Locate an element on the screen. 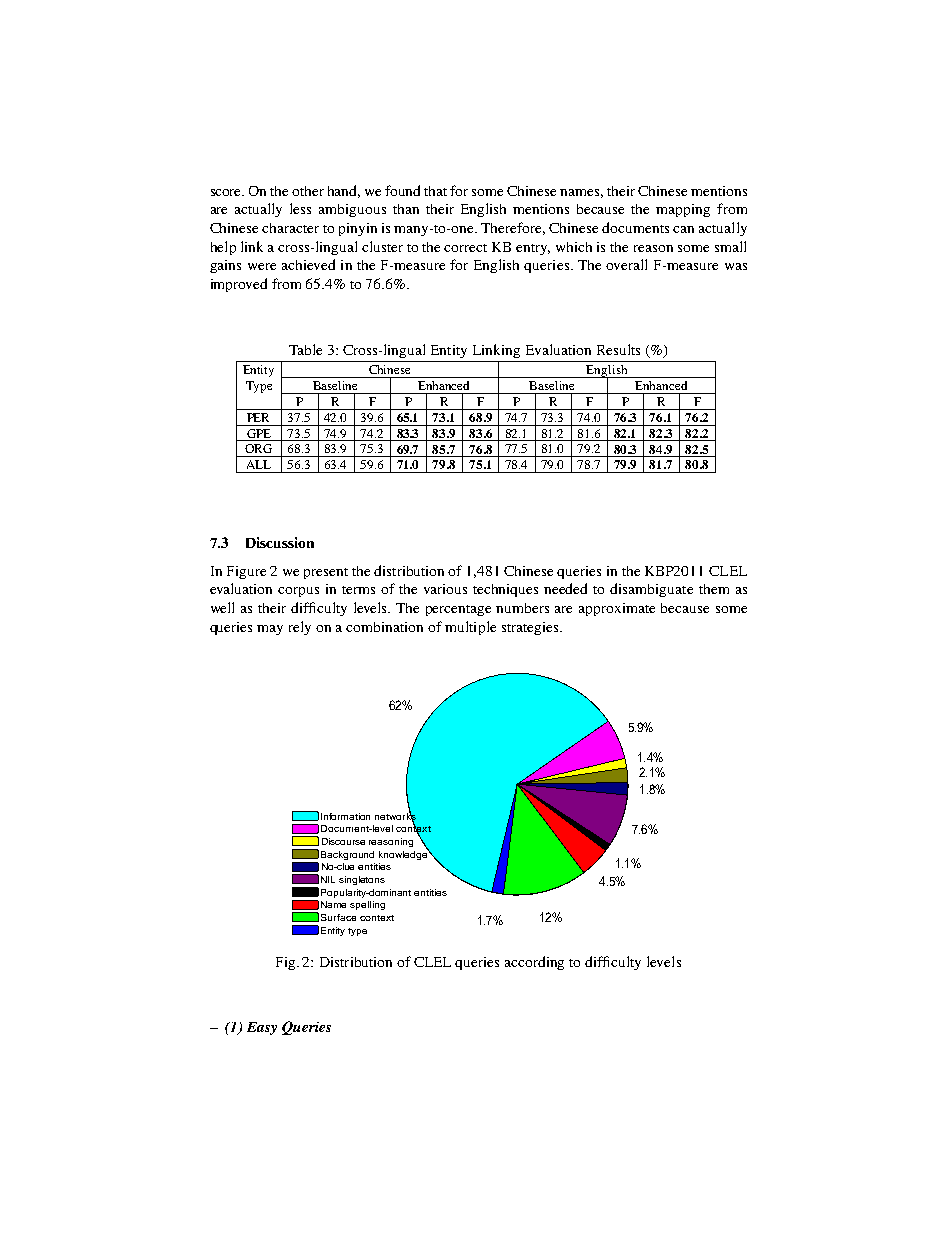 Image resolution: width=952 pixels, height=1233 pixels. mapping is located at coordinates (683, 210).
